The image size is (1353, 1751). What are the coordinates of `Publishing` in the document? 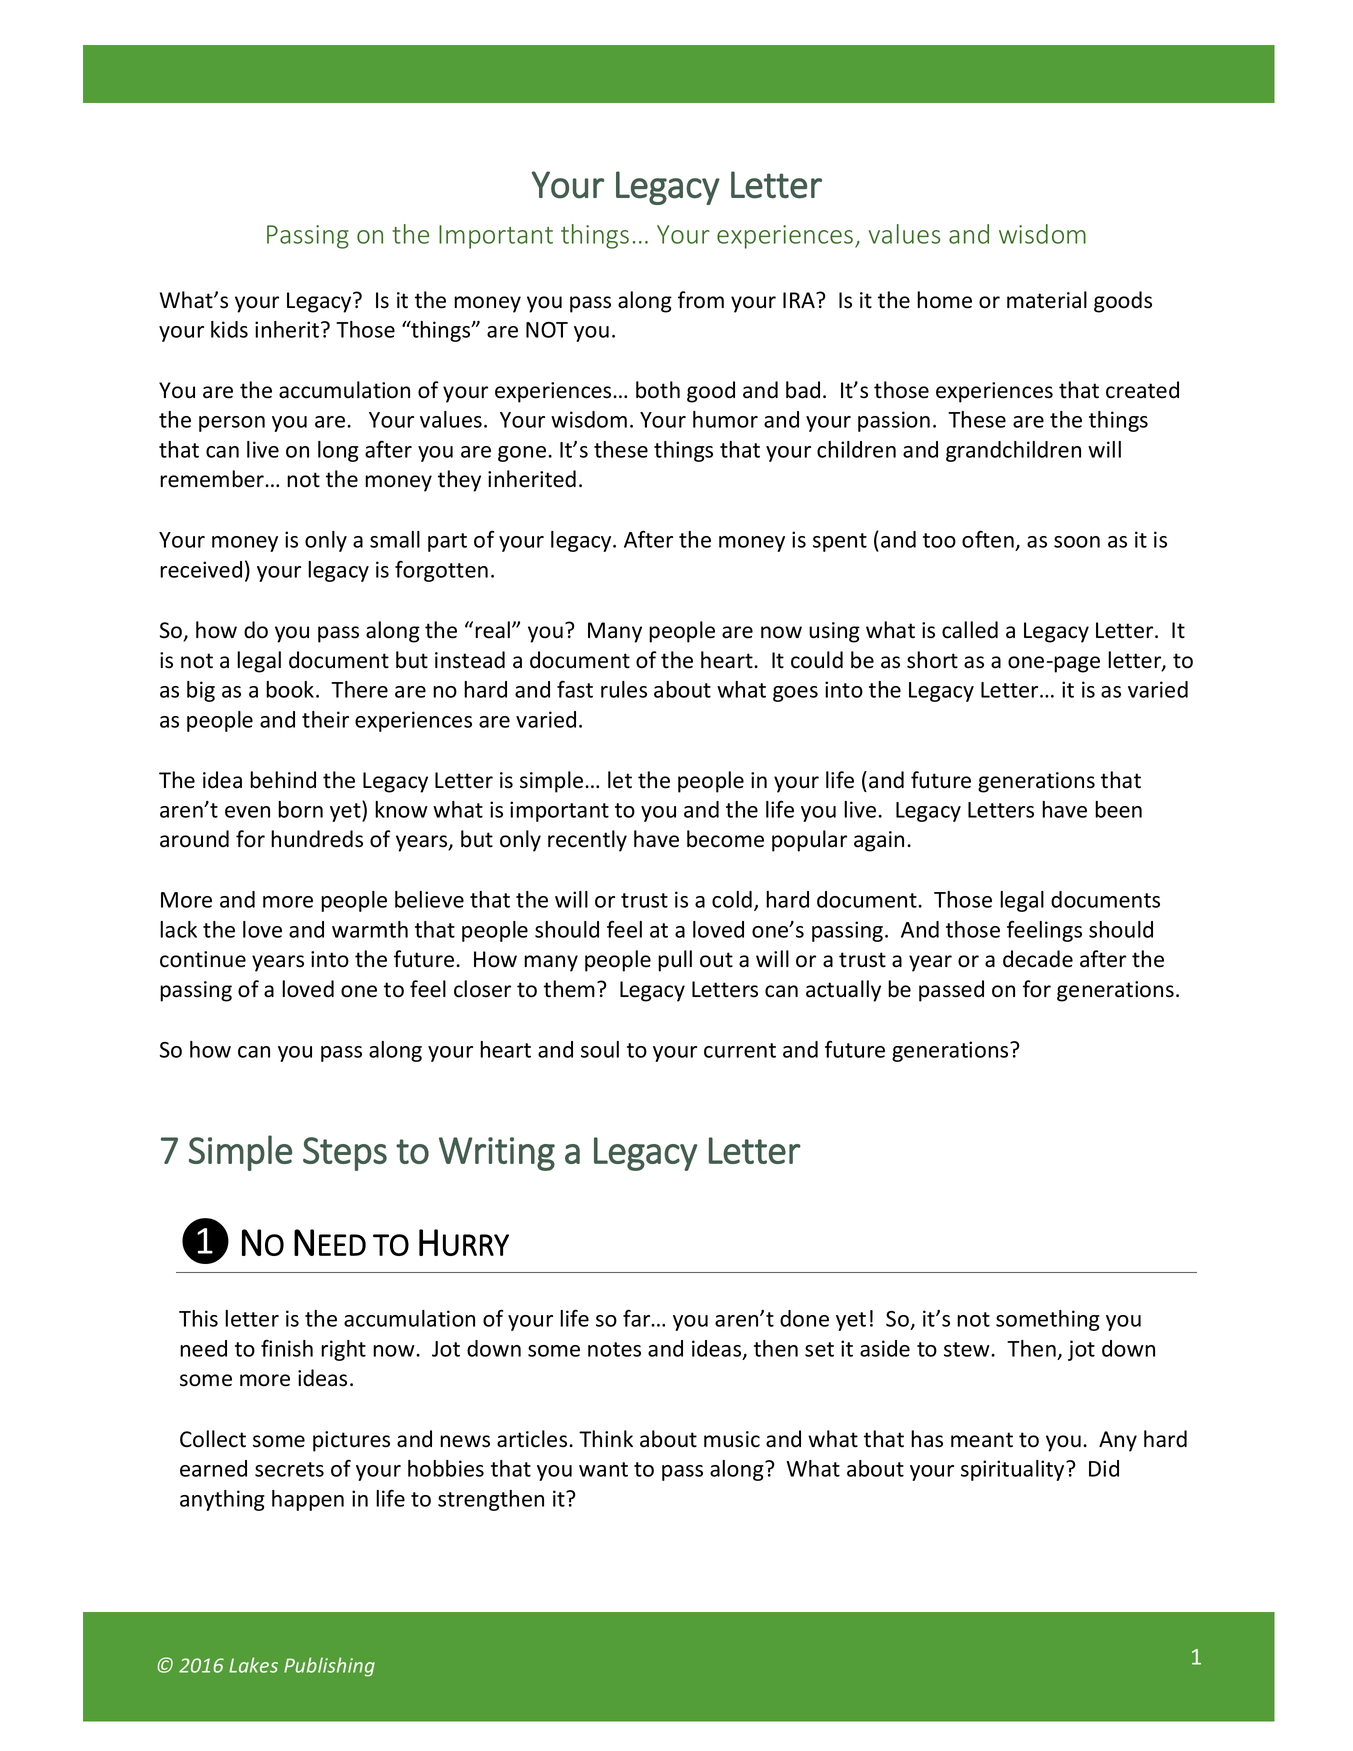 It's located at (329, 1667).
